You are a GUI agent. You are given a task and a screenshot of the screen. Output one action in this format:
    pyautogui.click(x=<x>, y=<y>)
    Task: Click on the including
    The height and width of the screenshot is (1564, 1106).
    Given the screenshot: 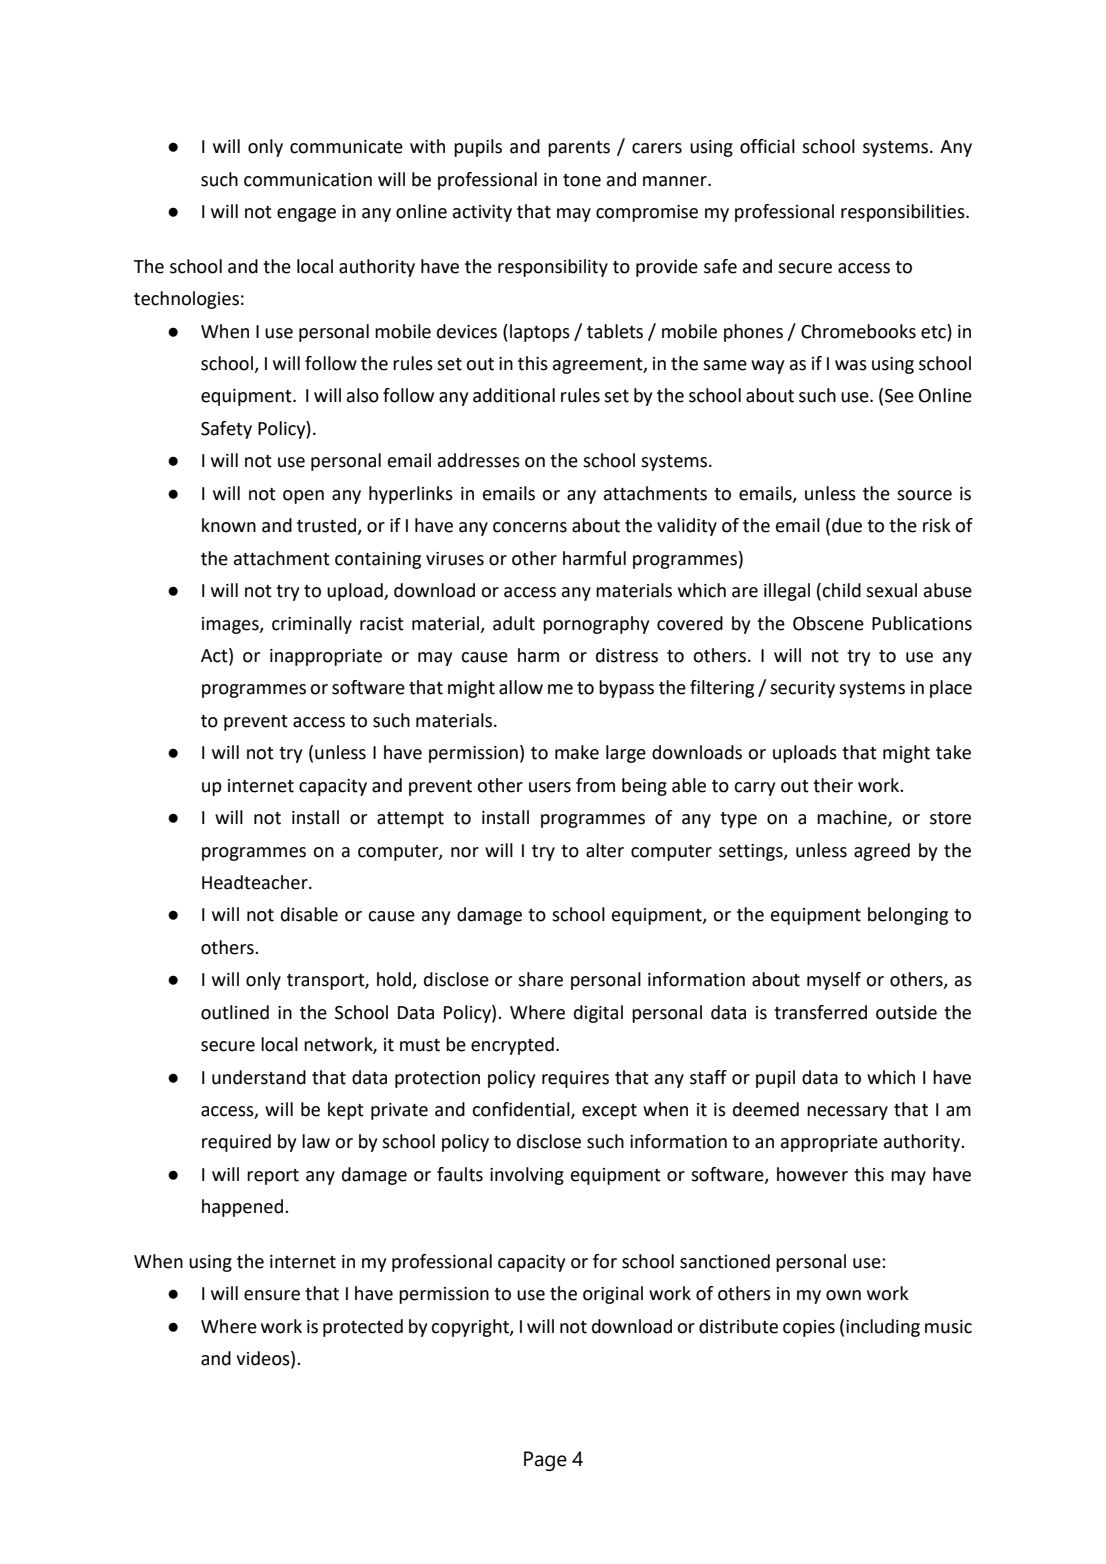 What is the action you would take?
    pyautogui.click(x=883, y=1328)
